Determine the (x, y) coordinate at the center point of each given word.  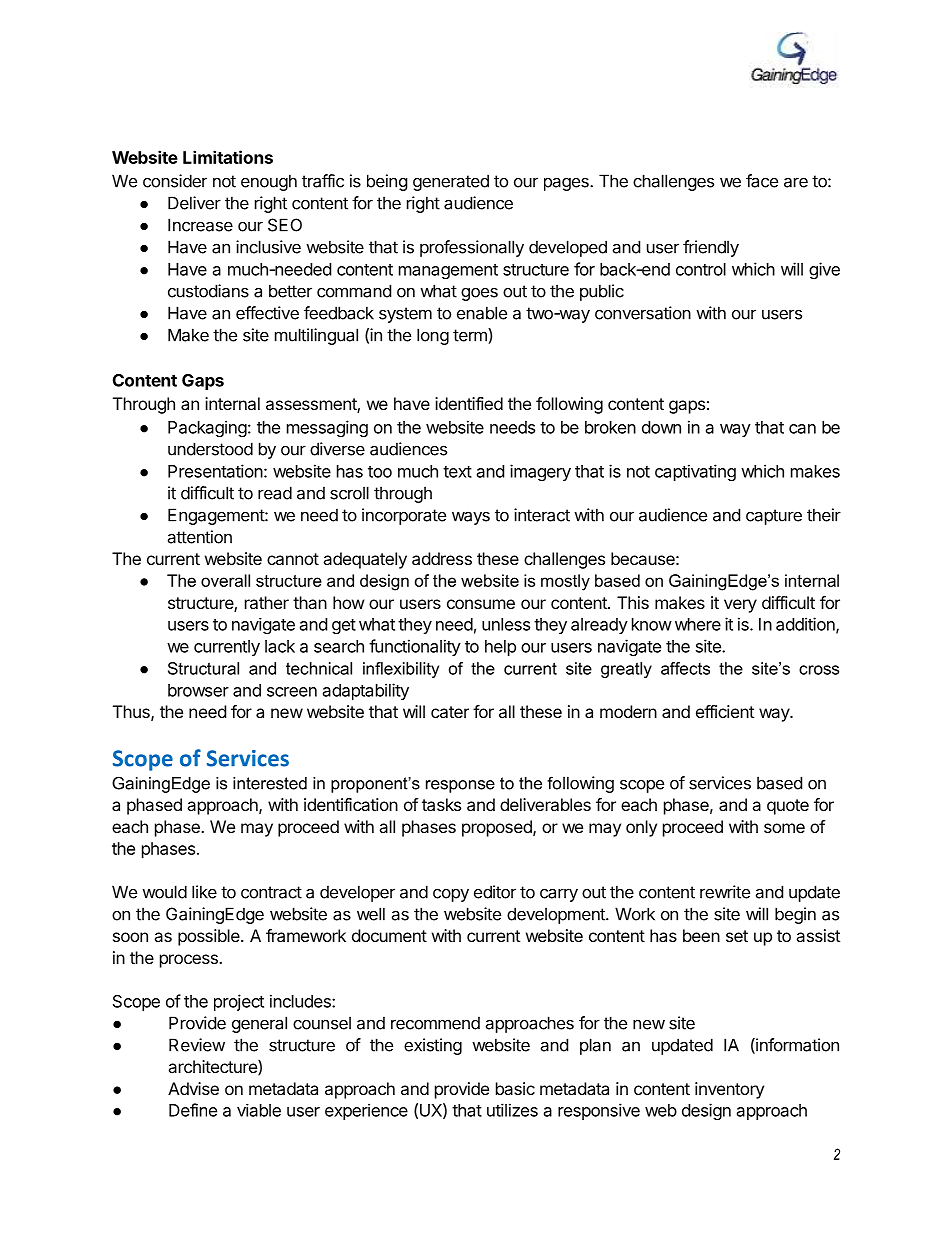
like (204, 892)
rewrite (725, 892)
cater (450, 712)
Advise (193, 1088)
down (661, 427)
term (471, 335)
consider (175, 181)
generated (451, 182)
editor (495, 892)
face (762, 181)
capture (774, 517)
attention (199, 537)
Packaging (207, 428)
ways (471, 518)
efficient (725, 711)
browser (198, 690)
